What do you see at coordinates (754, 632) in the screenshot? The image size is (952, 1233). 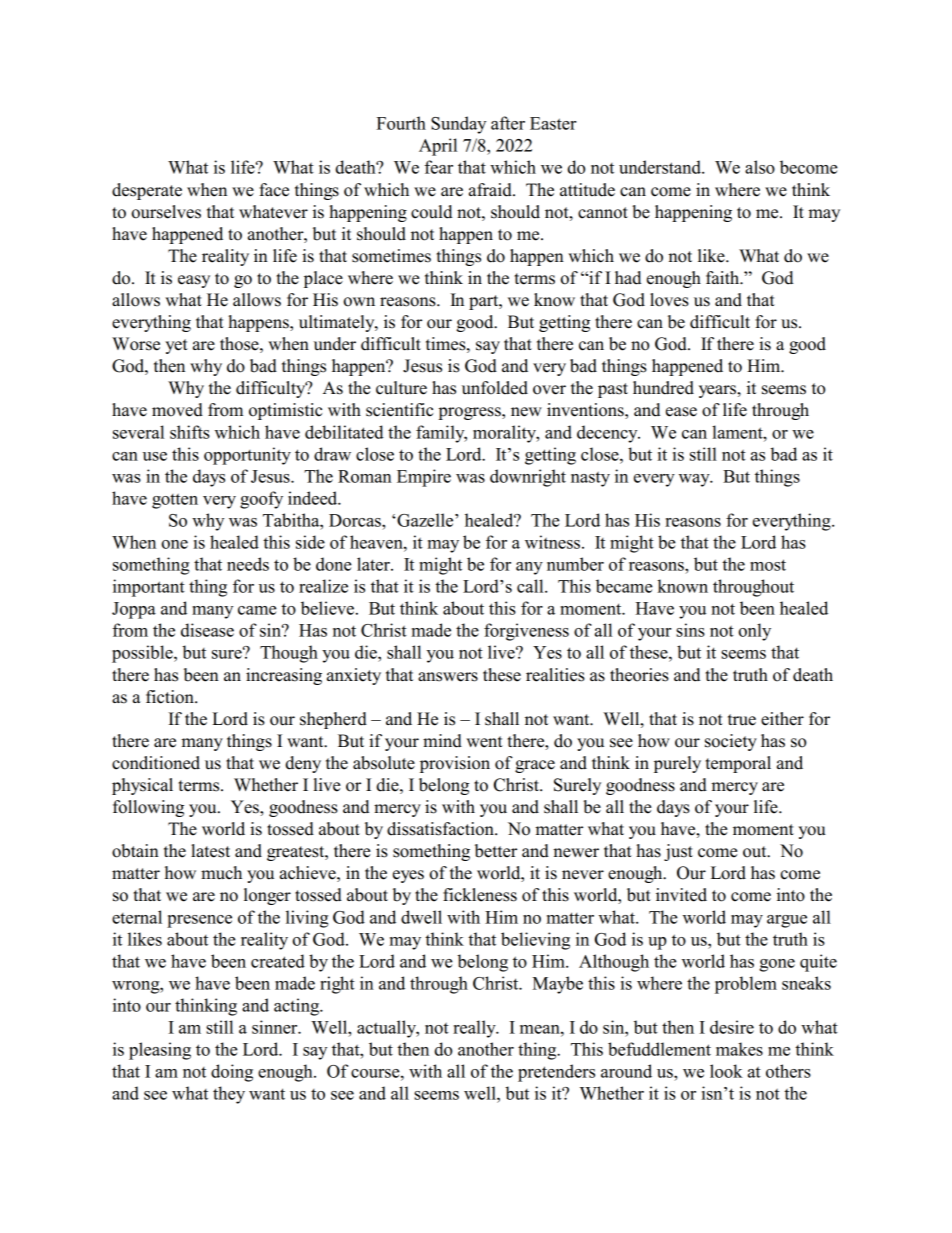 I see `only` at bounding box center [754, 632].
